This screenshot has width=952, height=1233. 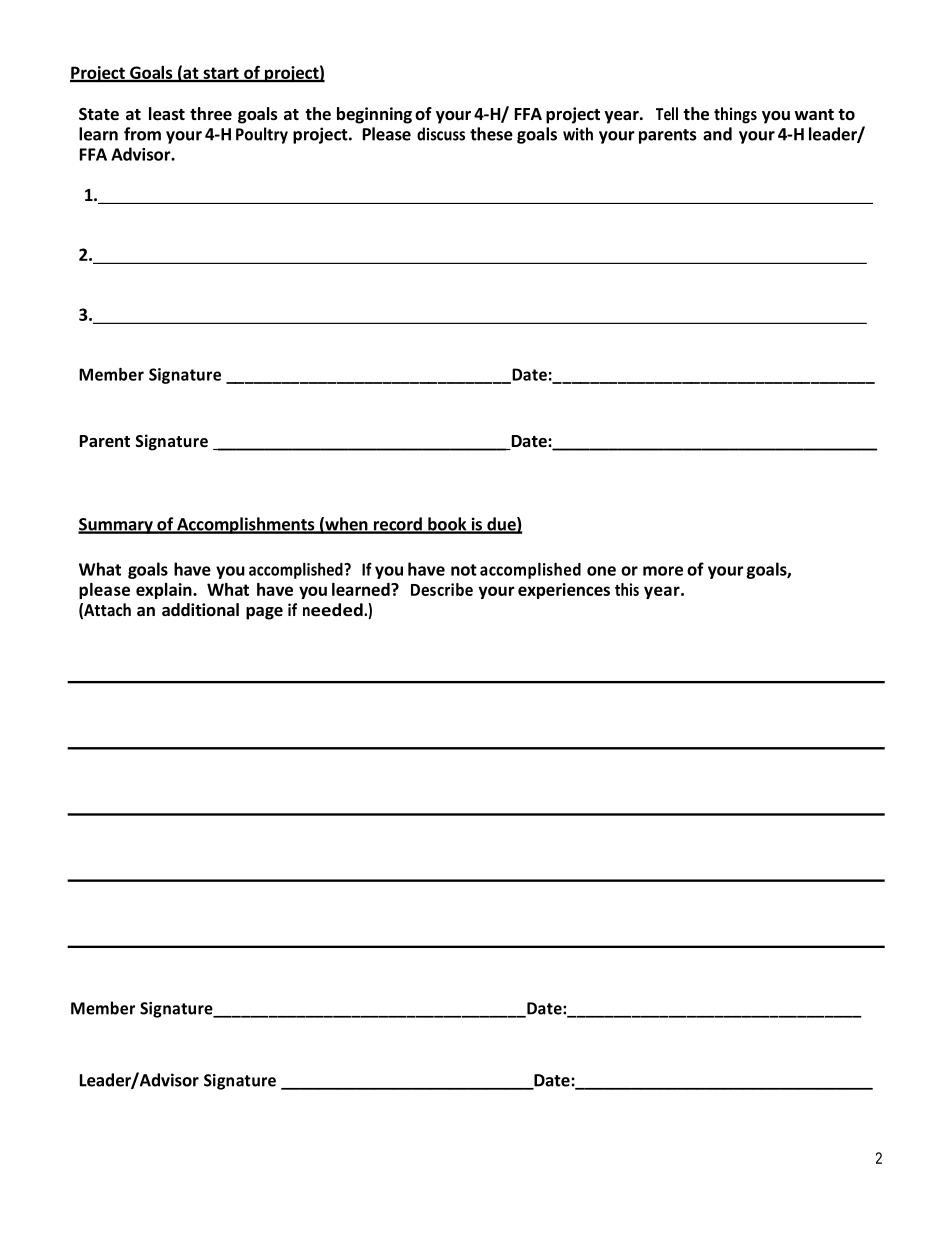 I want to click on more, so click(x=663, y=571).
